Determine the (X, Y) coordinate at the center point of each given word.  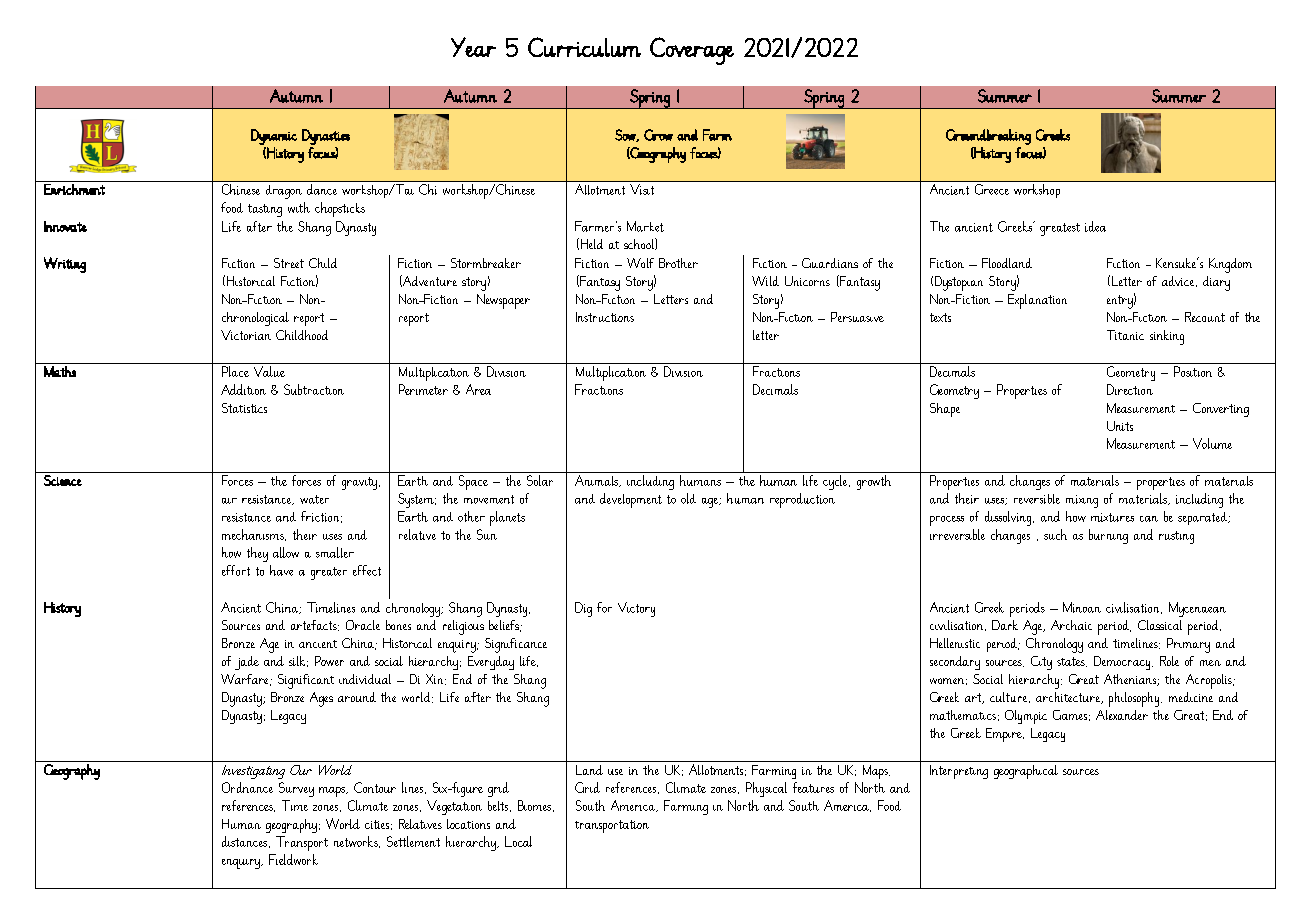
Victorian (246, 335)
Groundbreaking (988, 137)
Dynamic (274, 137)
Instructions (605, 317)
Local (518, 841)
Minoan (1082, 607)
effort (236, 570)
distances (246, 842)
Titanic (1125, 335)
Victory (636, 609)
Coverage (692, 51)
